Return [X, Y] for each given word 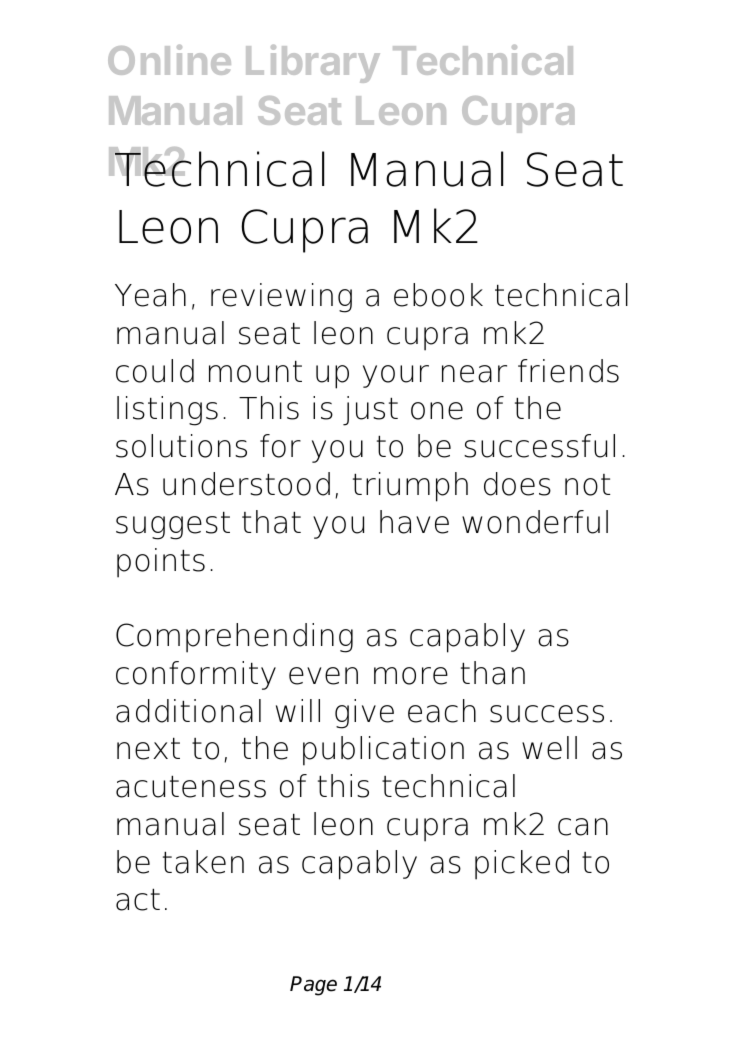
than [493, 673]
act [138, 899]
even [323, 676]
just [370, 411]
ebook [438, 295]
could [155, 371]
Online [169, 60]
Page [313, 986]
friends [568, 371]
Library [313, 64]
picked [522, 865]
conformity [196, 675]
